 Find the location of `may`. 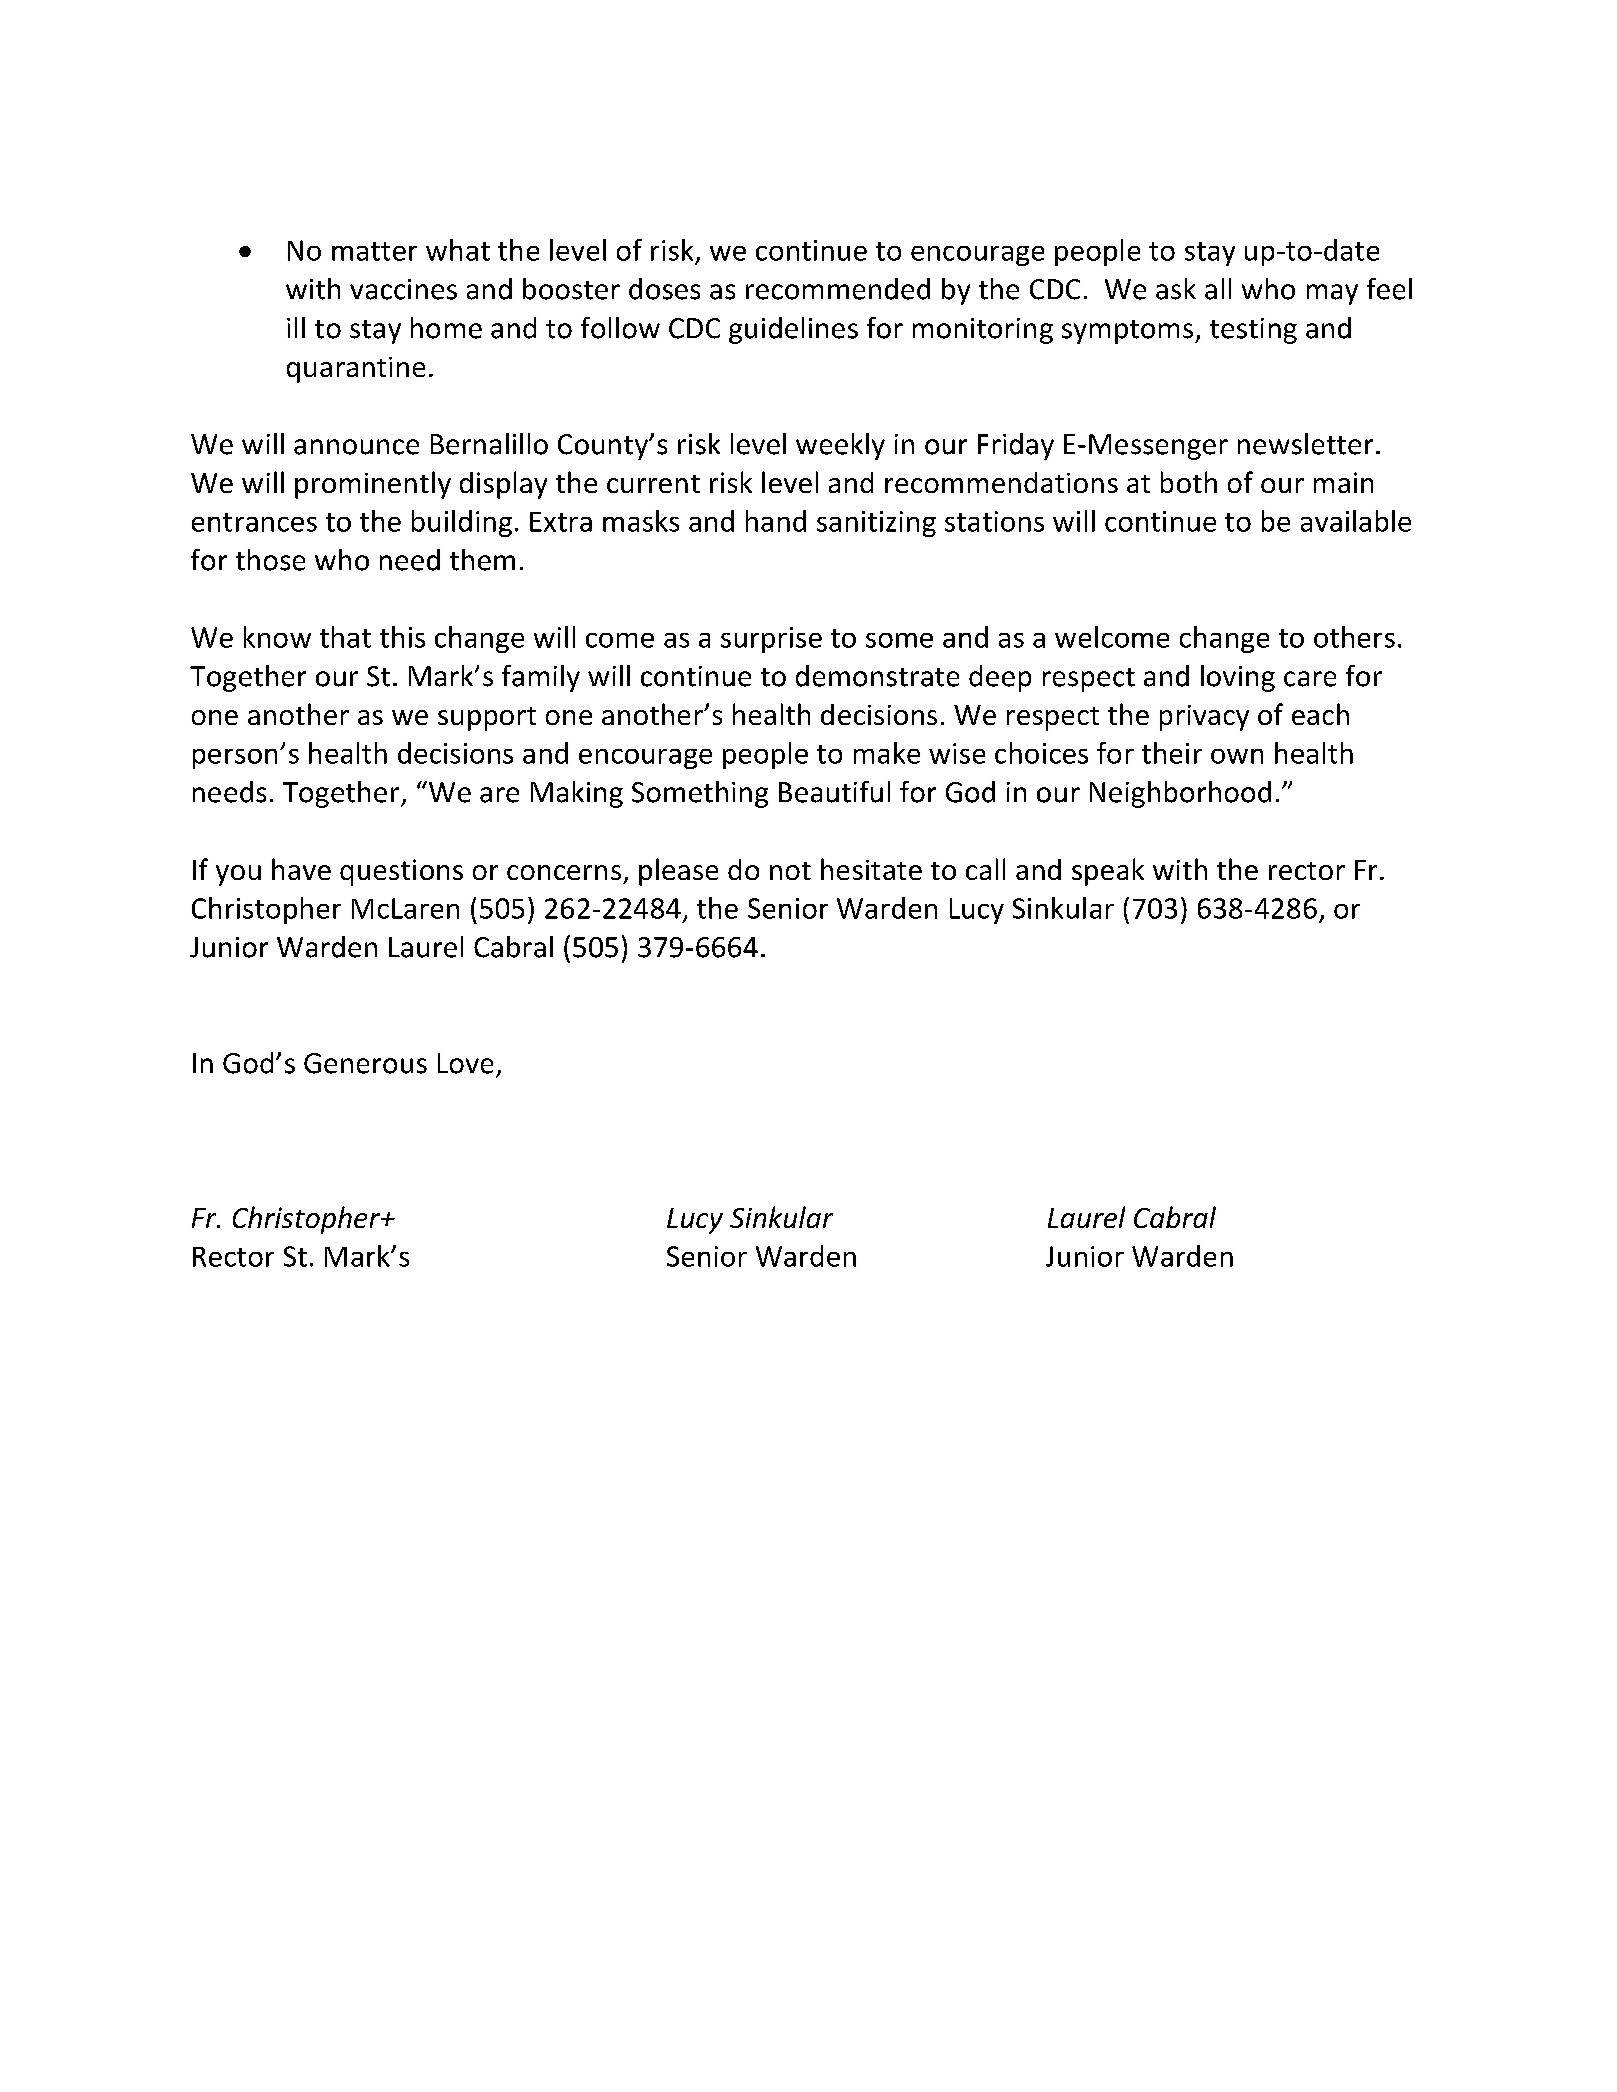

may is located at coordinates (1332, 294).
